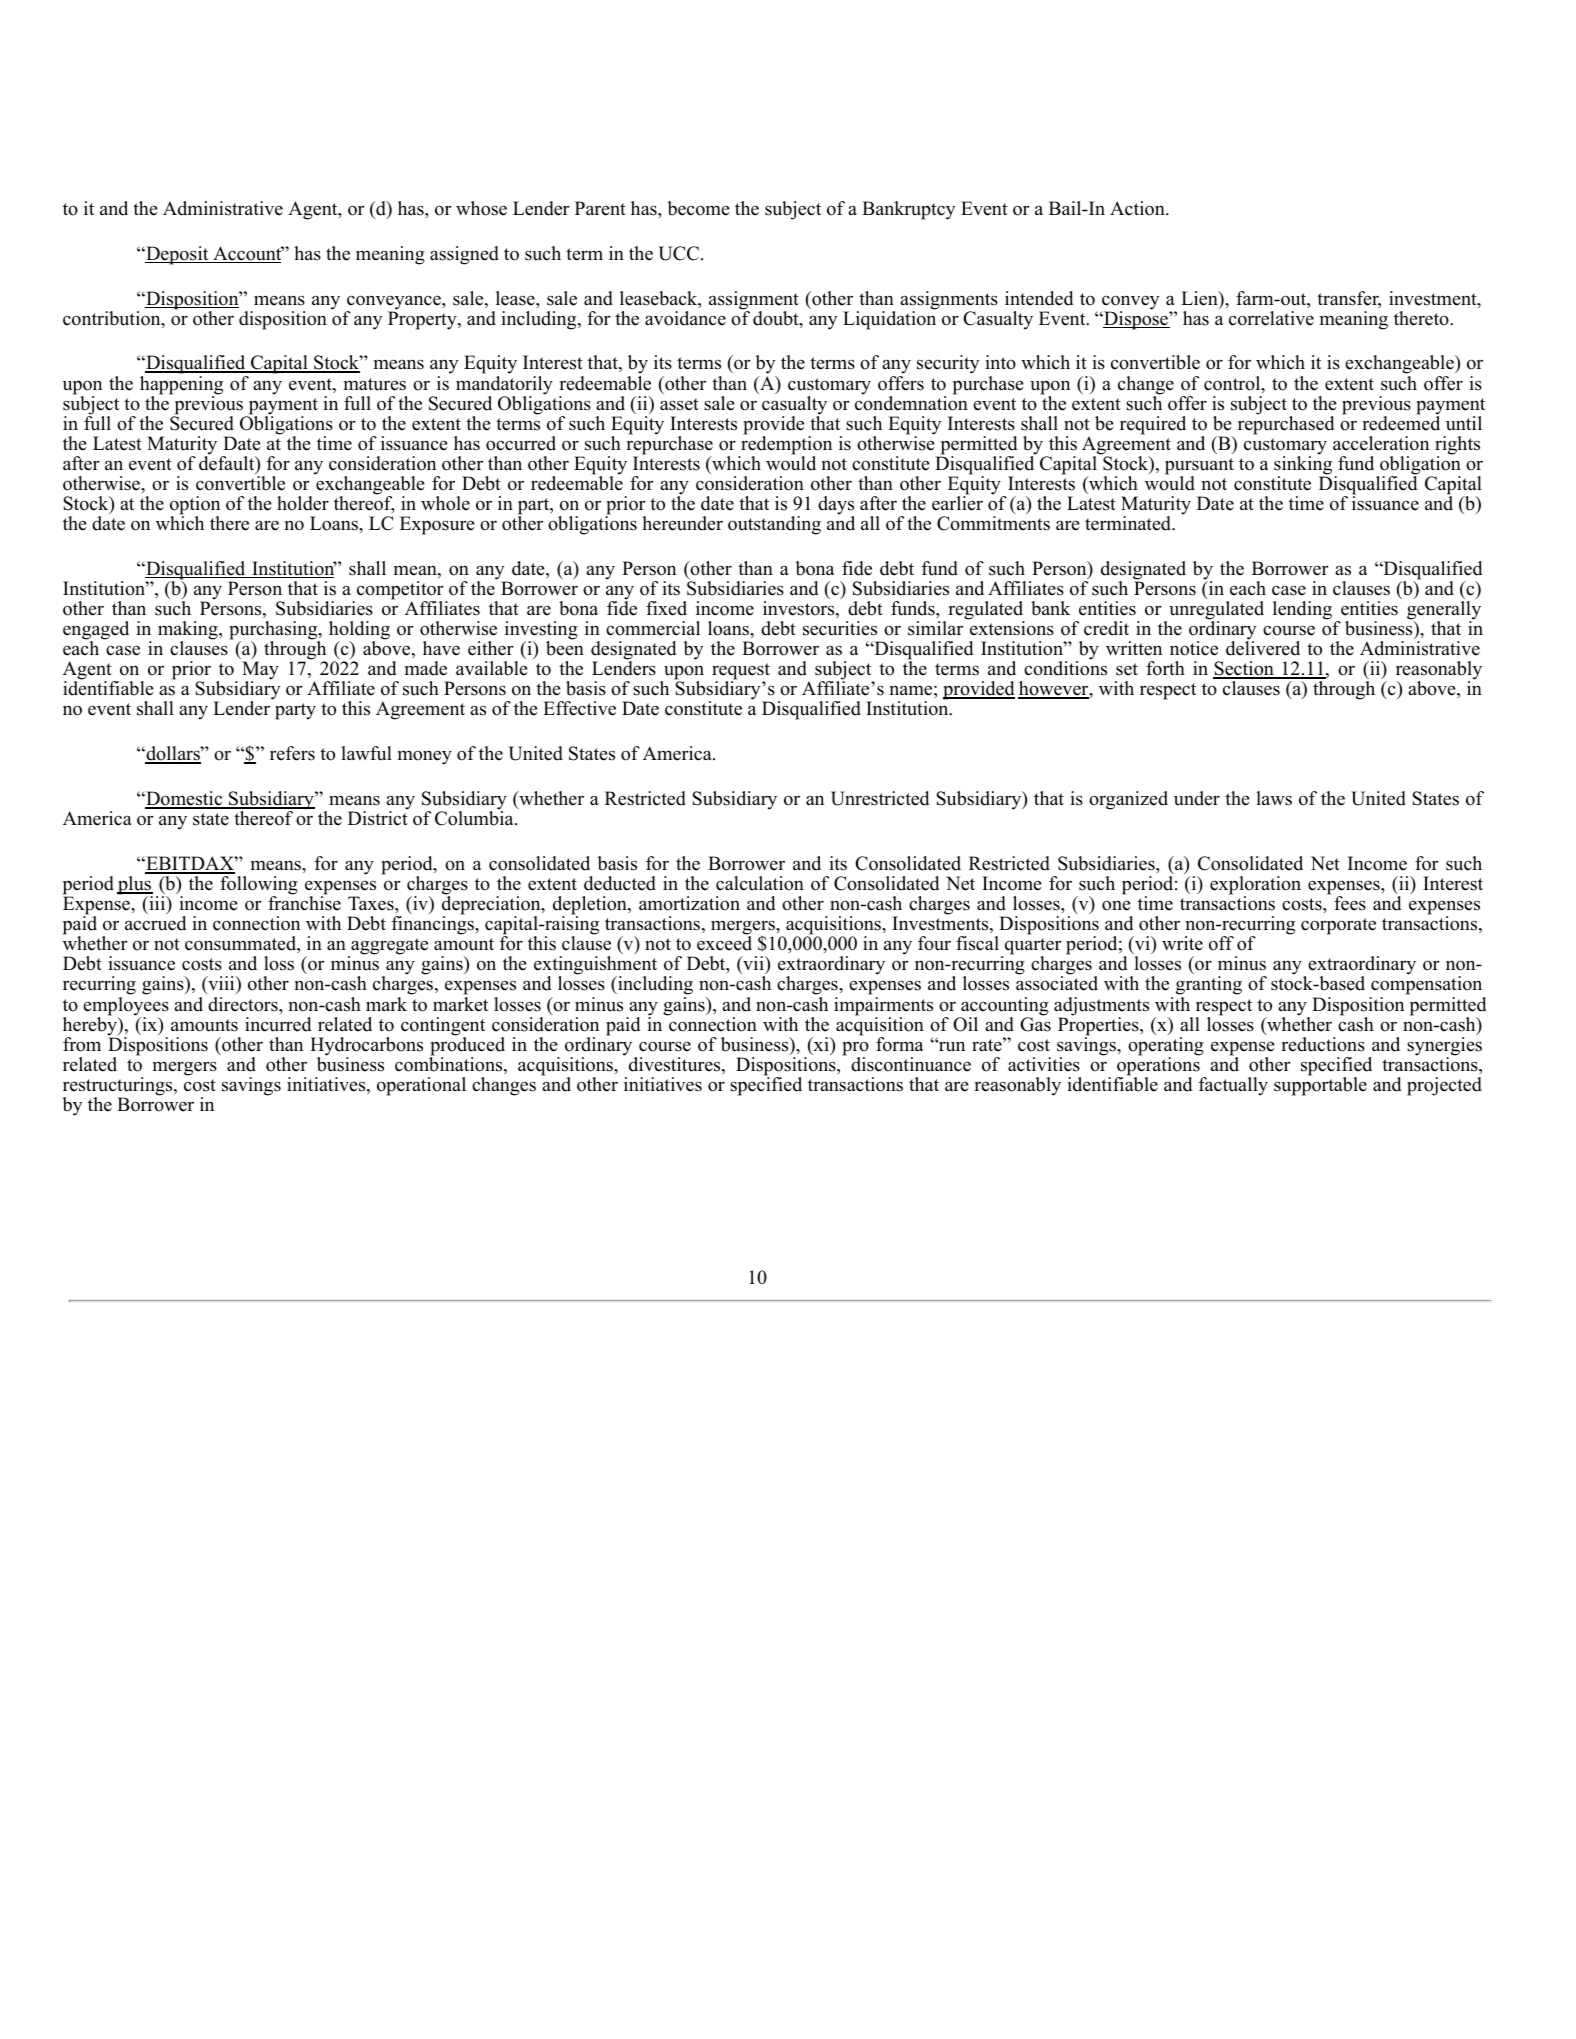  Describe the element at coordinates (189, 631) in the screenshot. I see `making` at that location.
